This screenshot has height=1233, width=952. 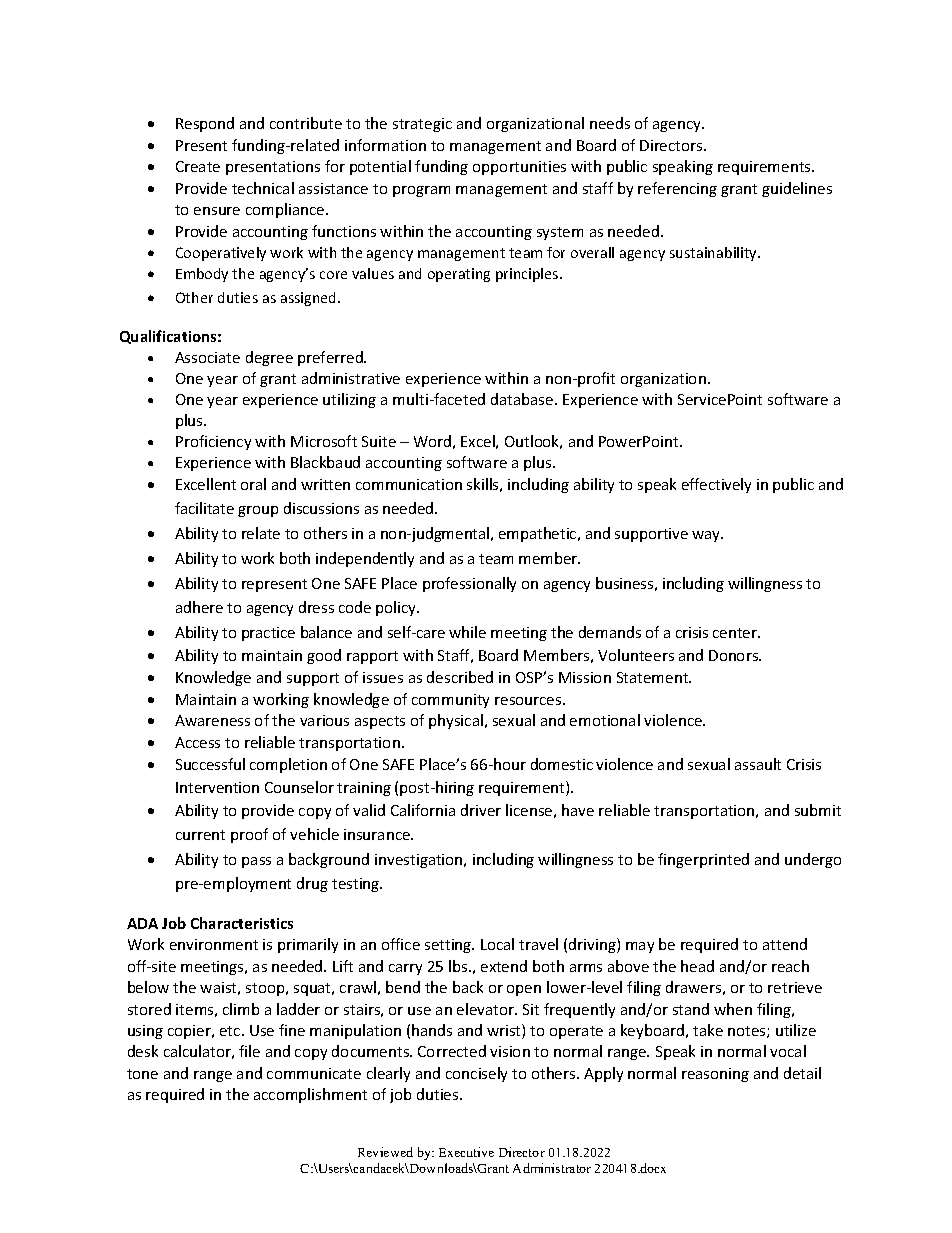 What do you see at coordinates (677, 189) in the screenshot?
I see `referencing` at bounding box center [677, 189].
